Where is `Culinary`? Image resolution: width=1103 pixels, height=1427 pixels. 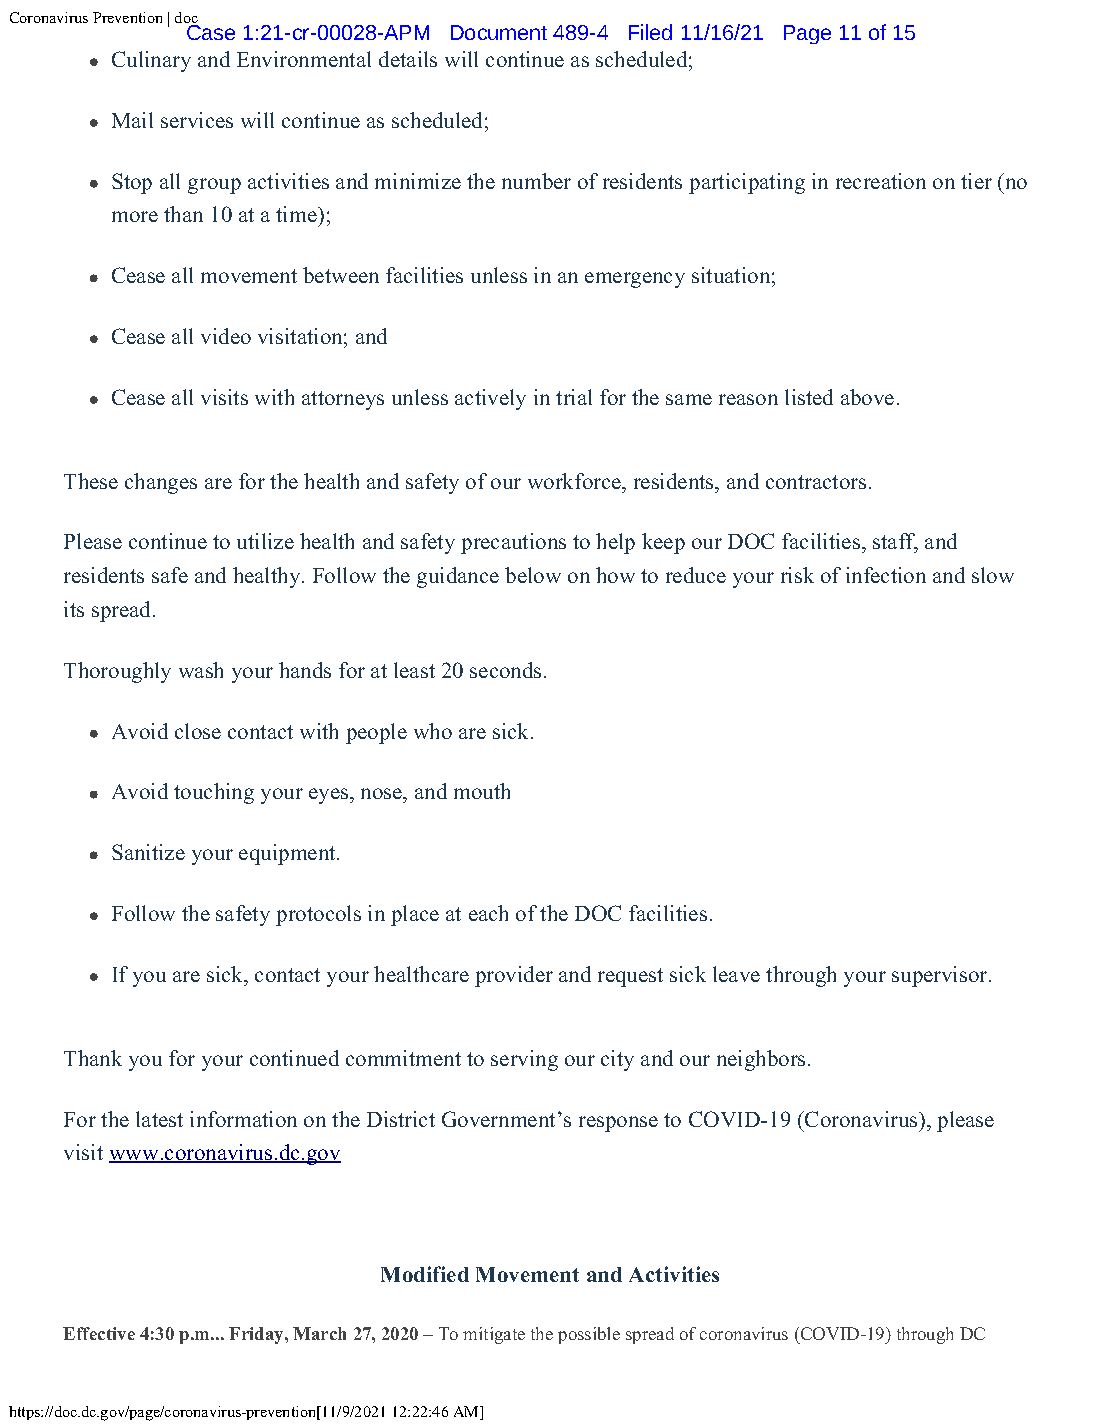 Culinary is located at coordinates (151, 61).
